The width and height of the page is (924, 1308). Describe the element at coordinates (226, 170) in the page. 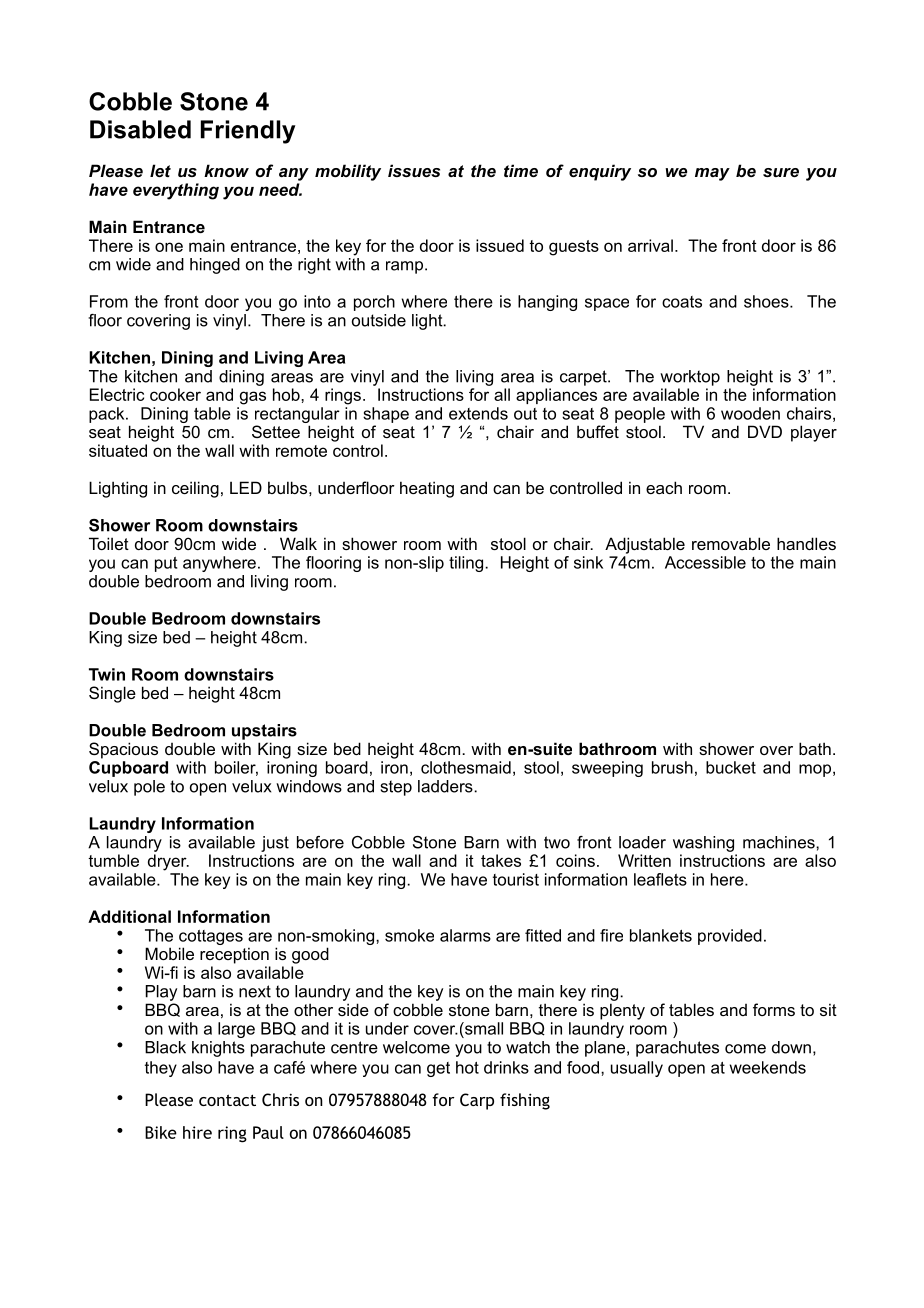

I see `know` at that location.
